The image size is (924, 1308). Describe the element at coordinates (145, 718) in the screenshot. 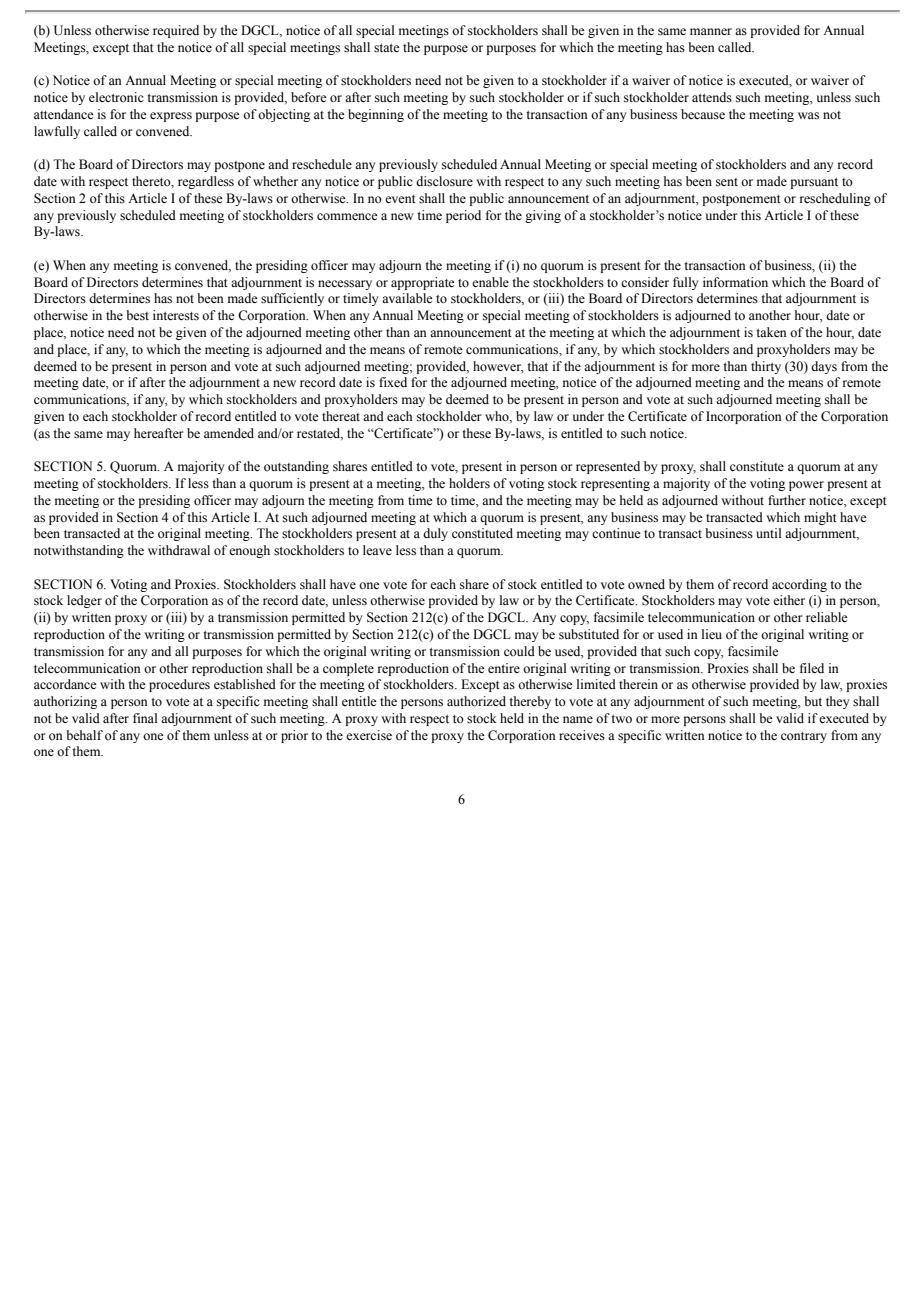

I see `final` at that location.
